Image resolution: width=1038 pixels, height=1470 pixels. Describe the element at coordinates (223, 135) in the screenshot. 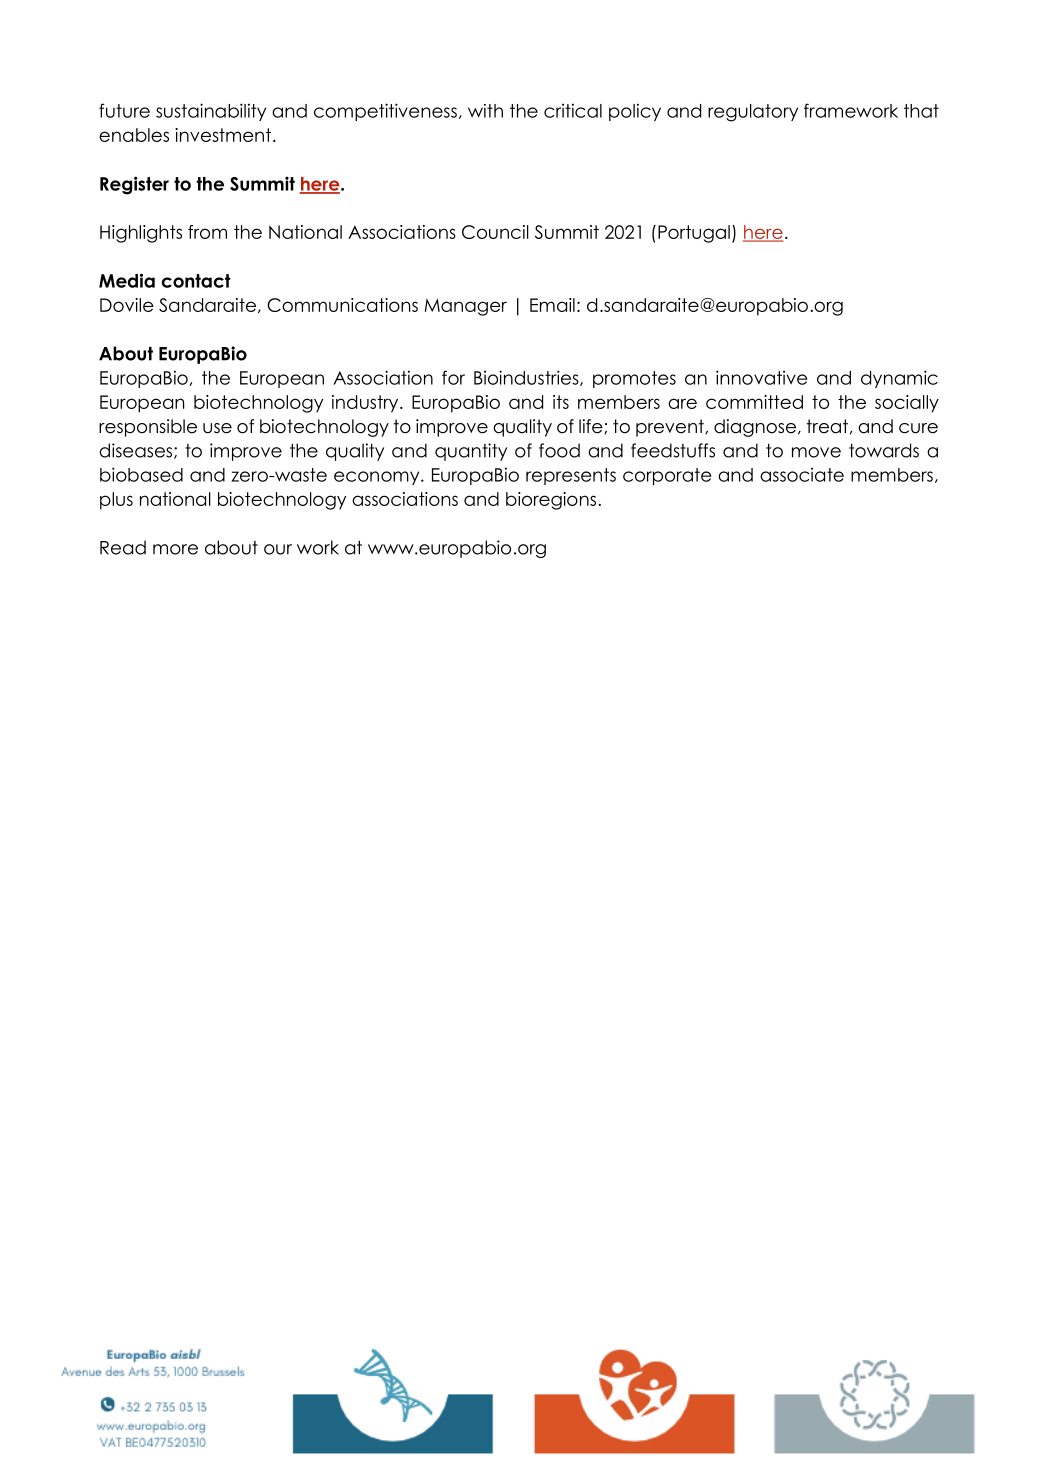

I see `investment` at that location.
